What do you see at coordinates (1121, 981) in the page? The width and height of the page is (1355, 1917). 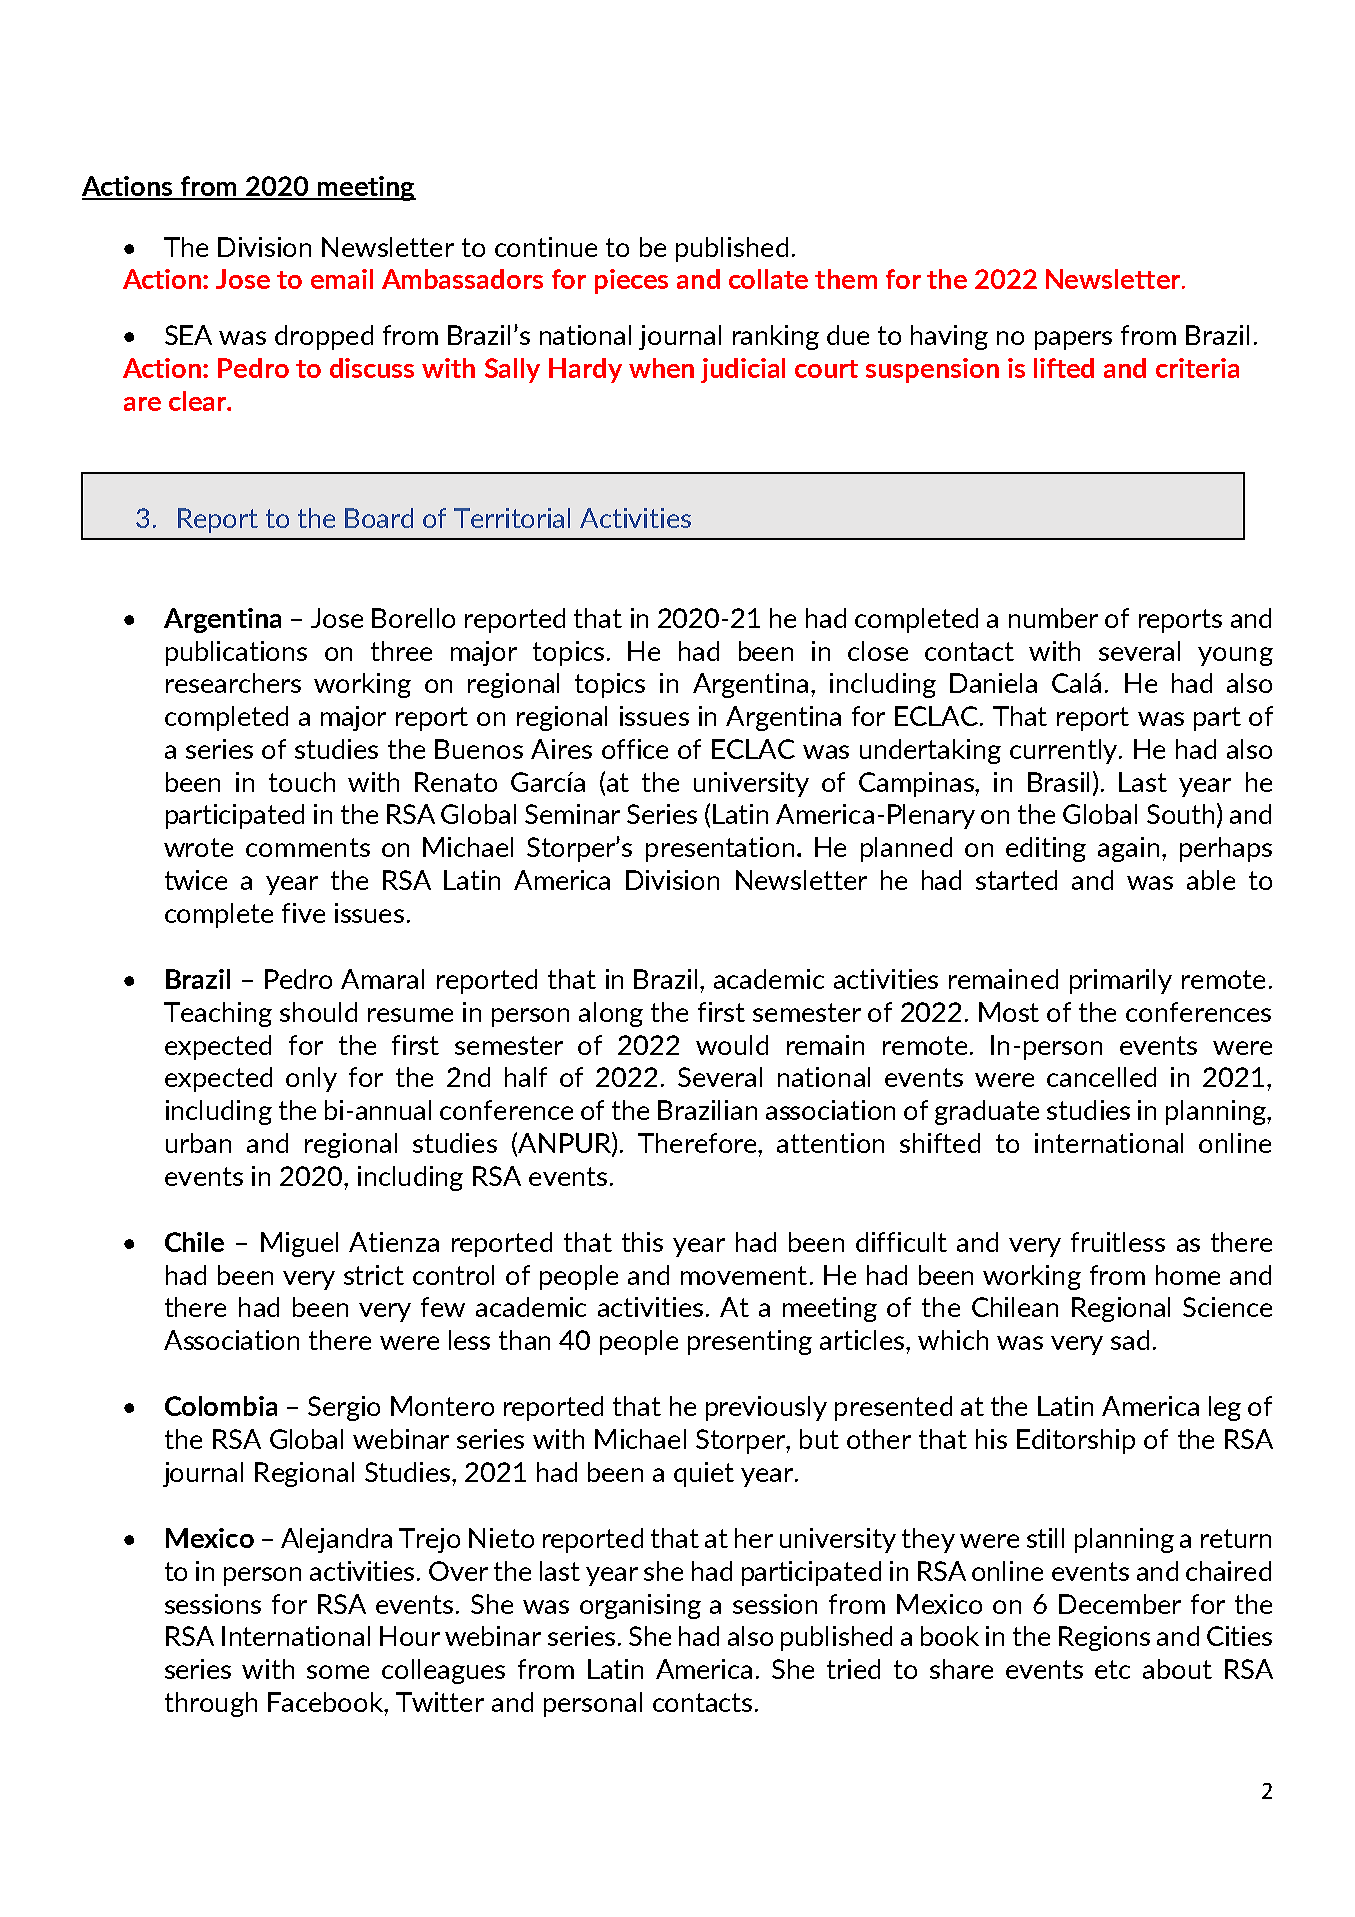 I see `primarily` at bounding box center [1121, 981].
